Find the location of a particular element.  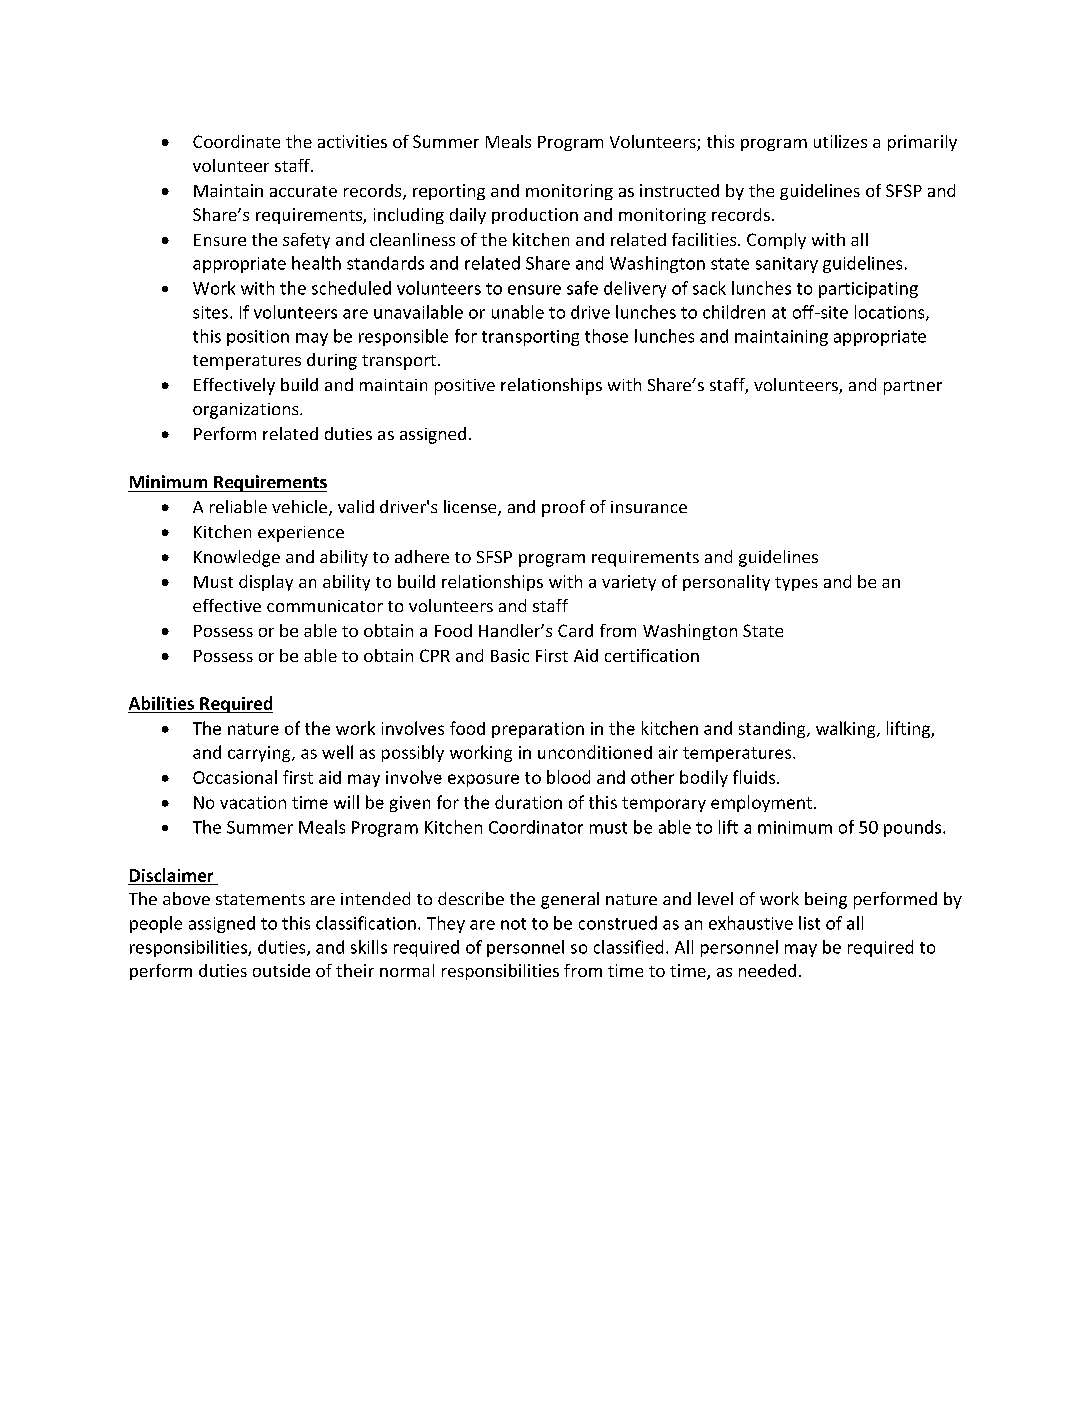

Coordinate is located at coordinates (236, 141).
